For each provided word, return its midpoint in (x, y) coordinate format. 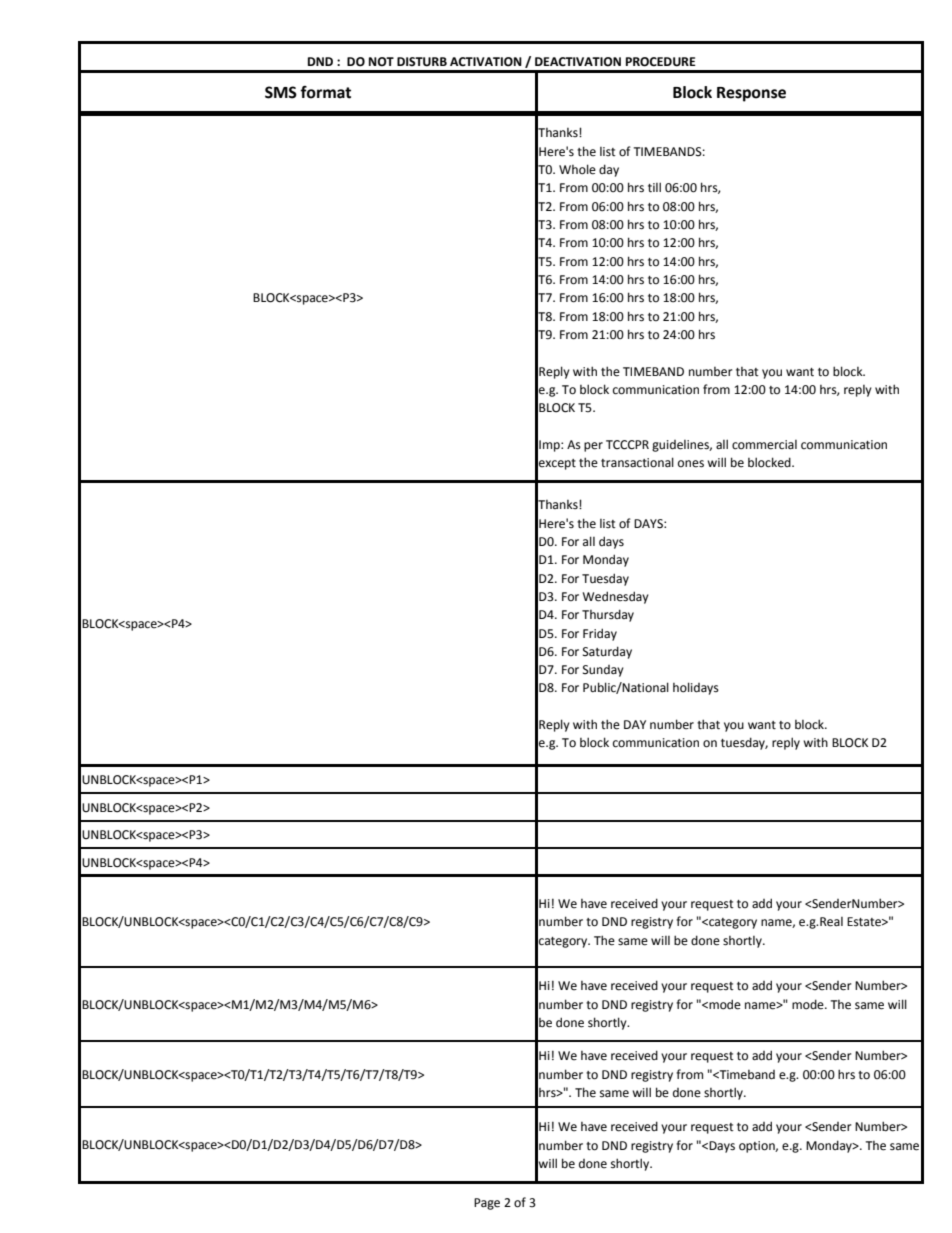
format (325, 92)
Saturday (607, 652)
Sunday (603, 671)
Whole (577, 169)
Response (751, 94)
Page (487, 1204)
